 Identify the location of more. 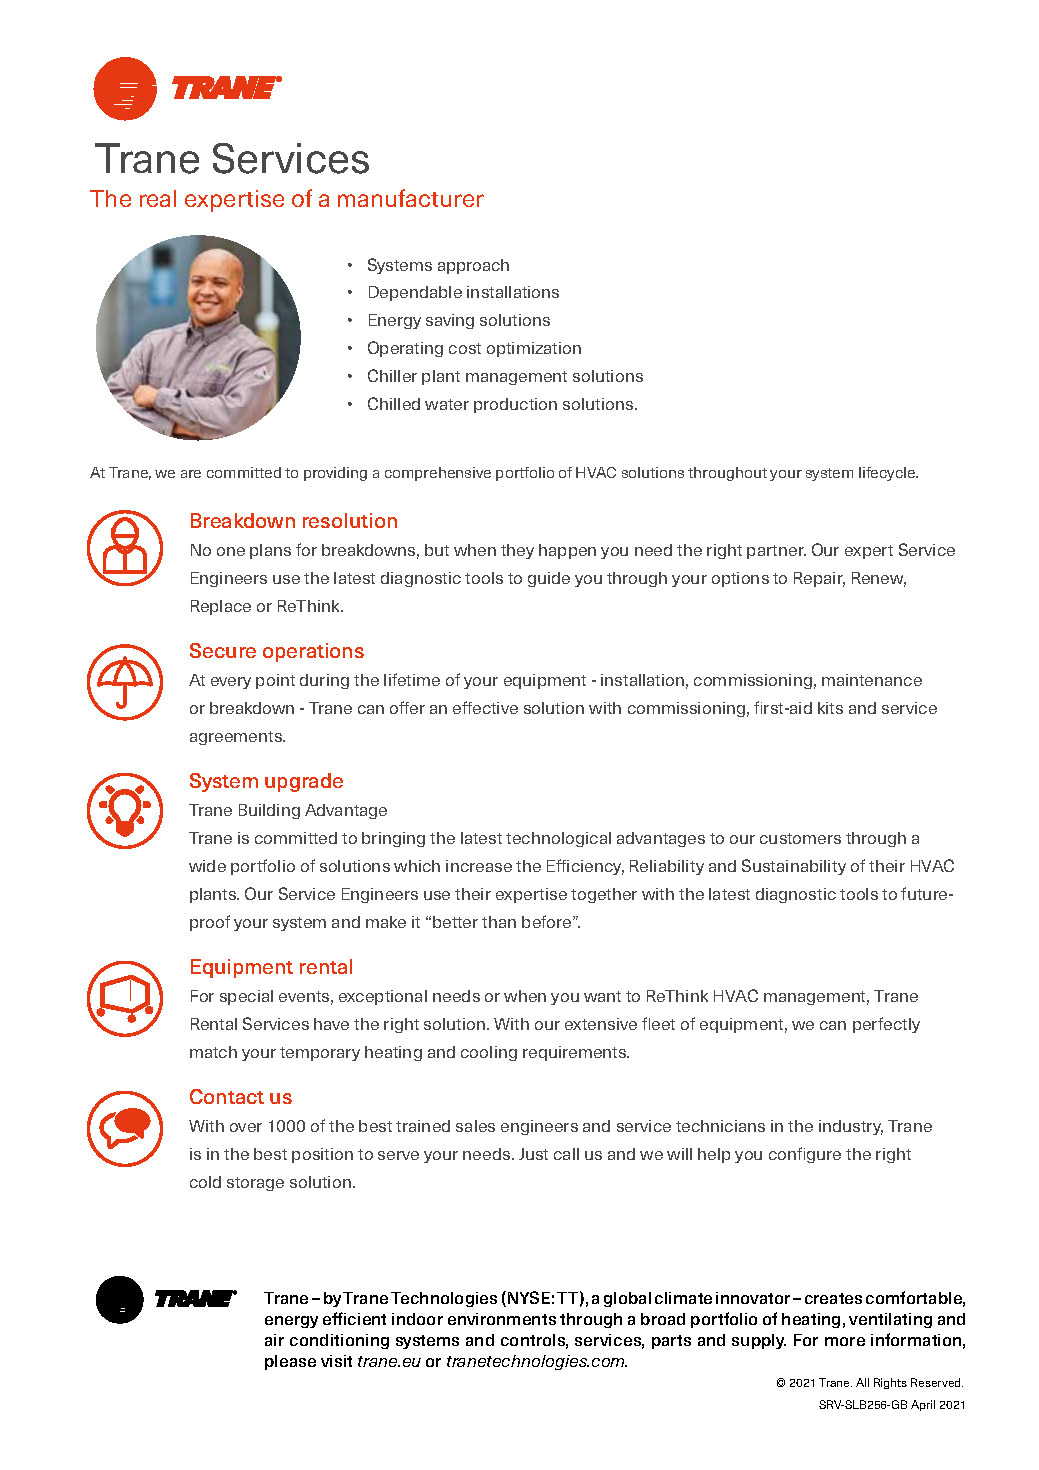
(845, 1341).
